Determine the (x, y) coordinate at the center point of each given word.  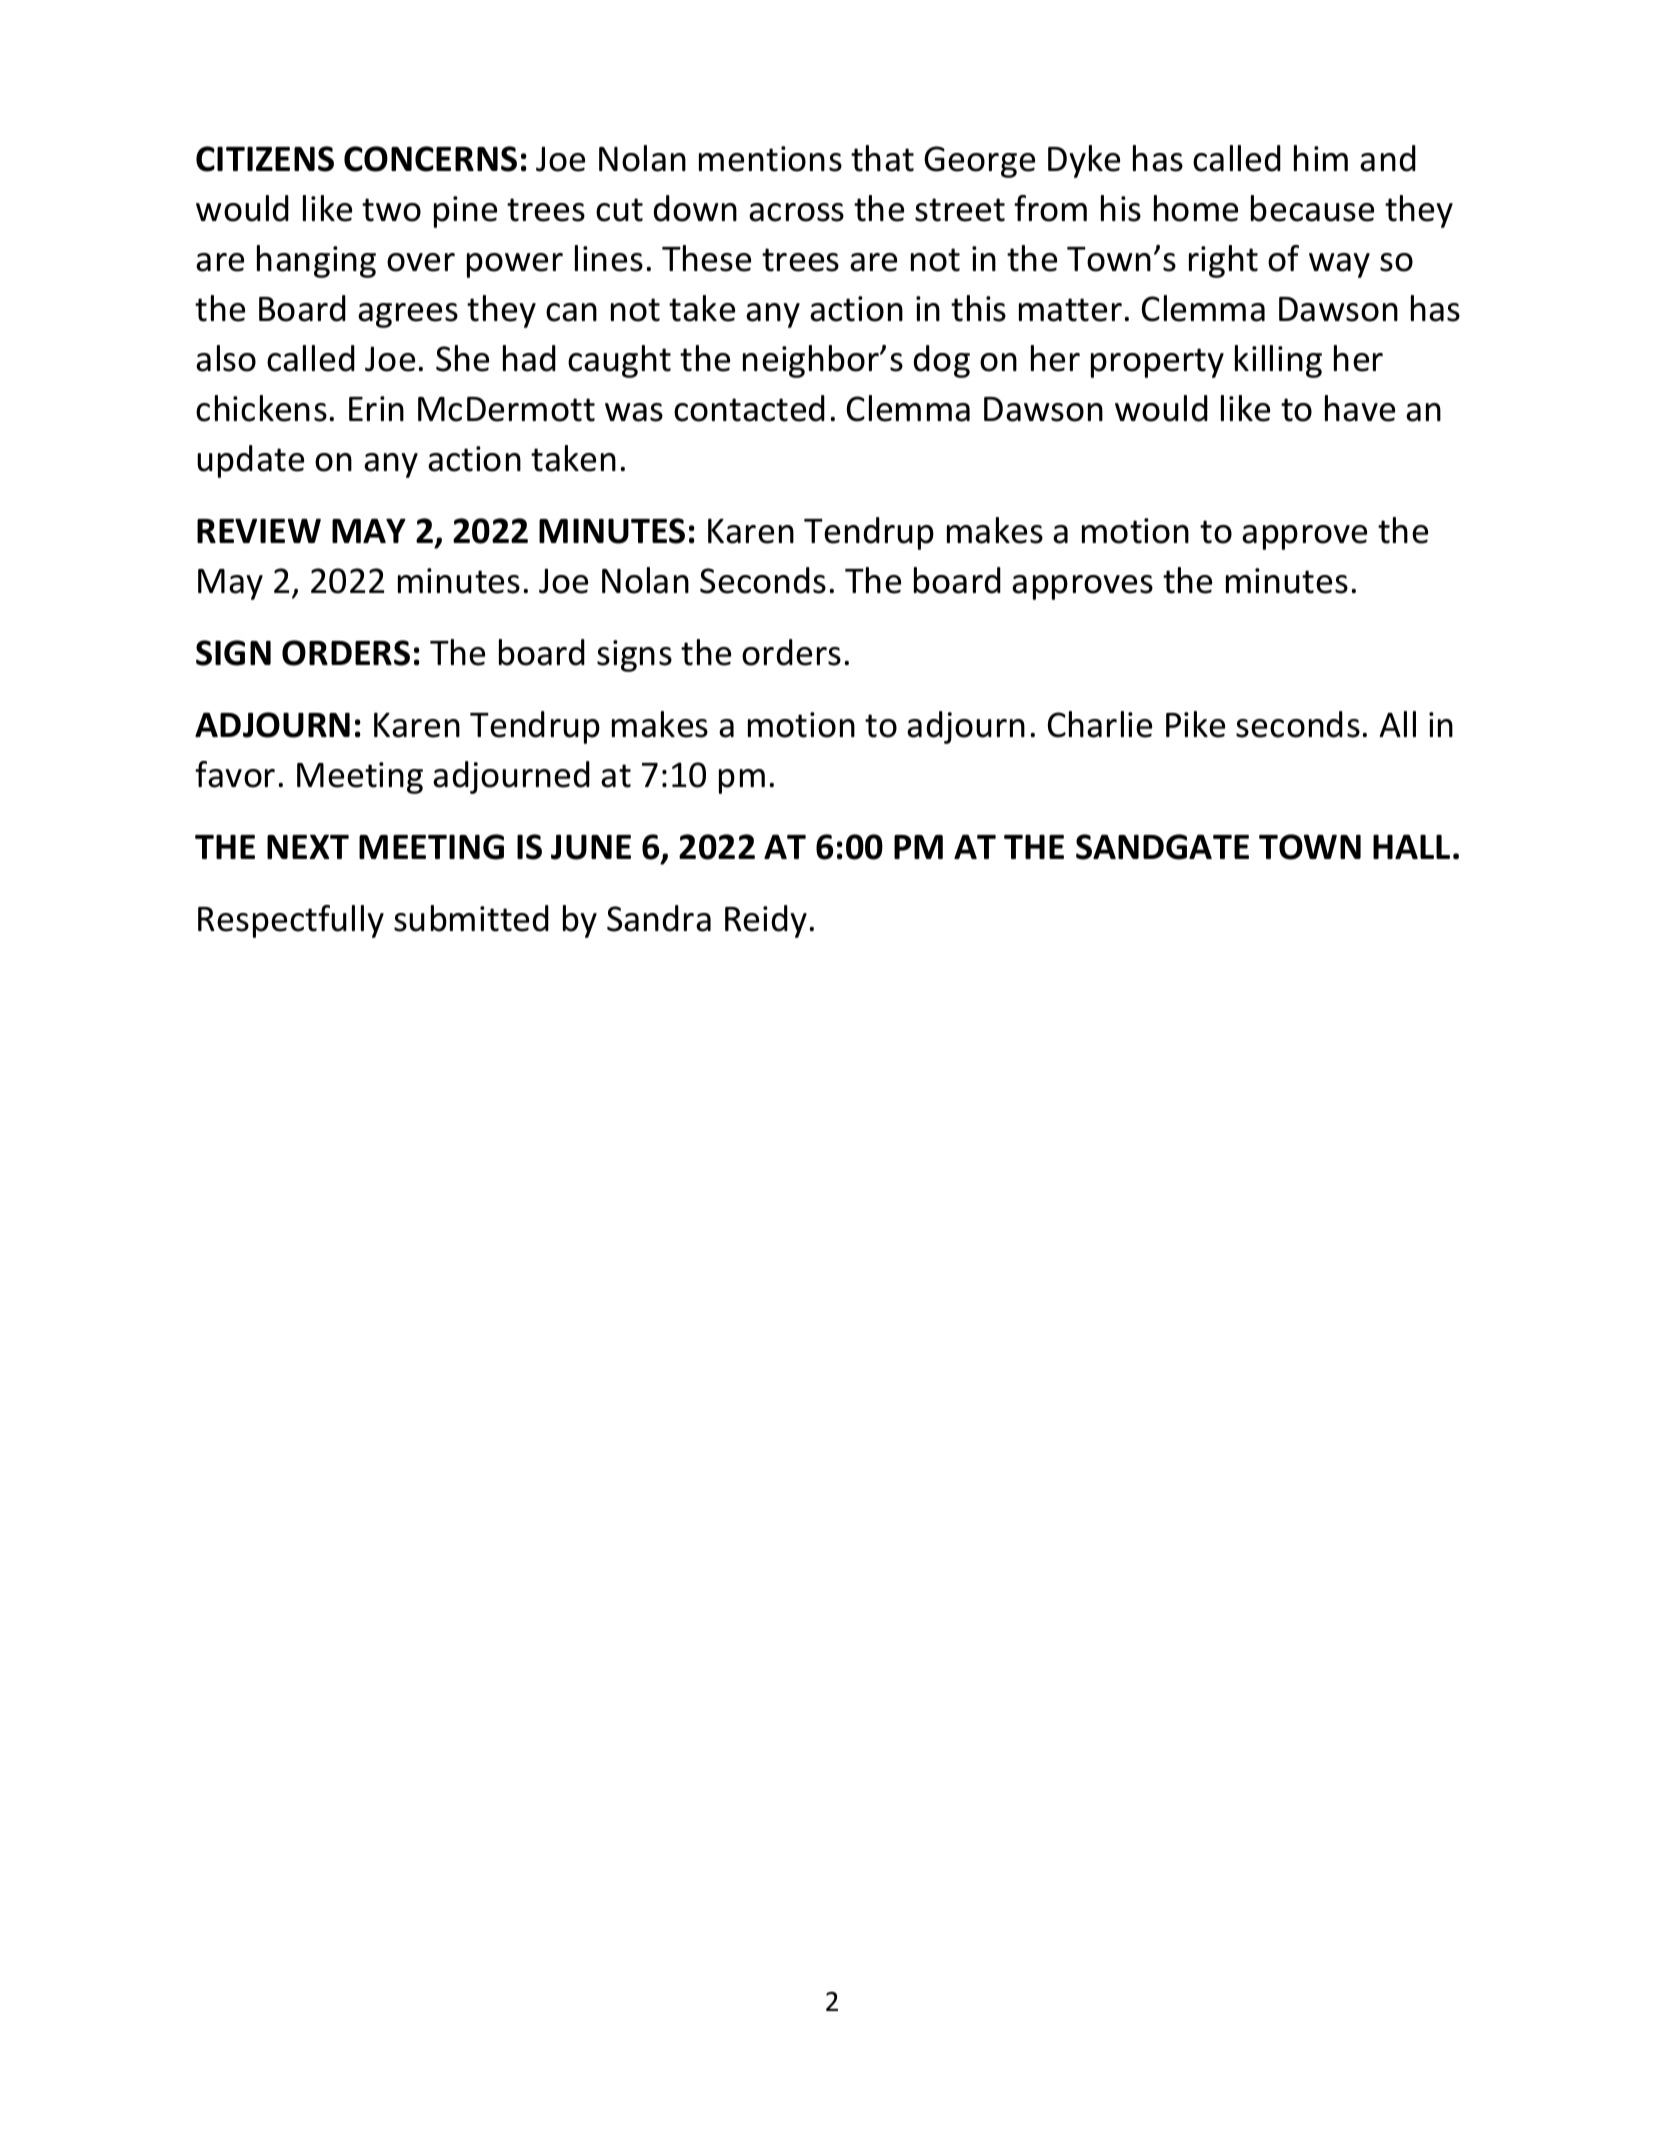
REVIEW (259, 530)
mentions (770, 159)
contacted (749, 408)
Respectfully (291, 921)
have (1360, 408)
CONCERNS (430, 159)
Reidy (766, 921)
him (1321, 158)
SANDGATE (1162, 847)
